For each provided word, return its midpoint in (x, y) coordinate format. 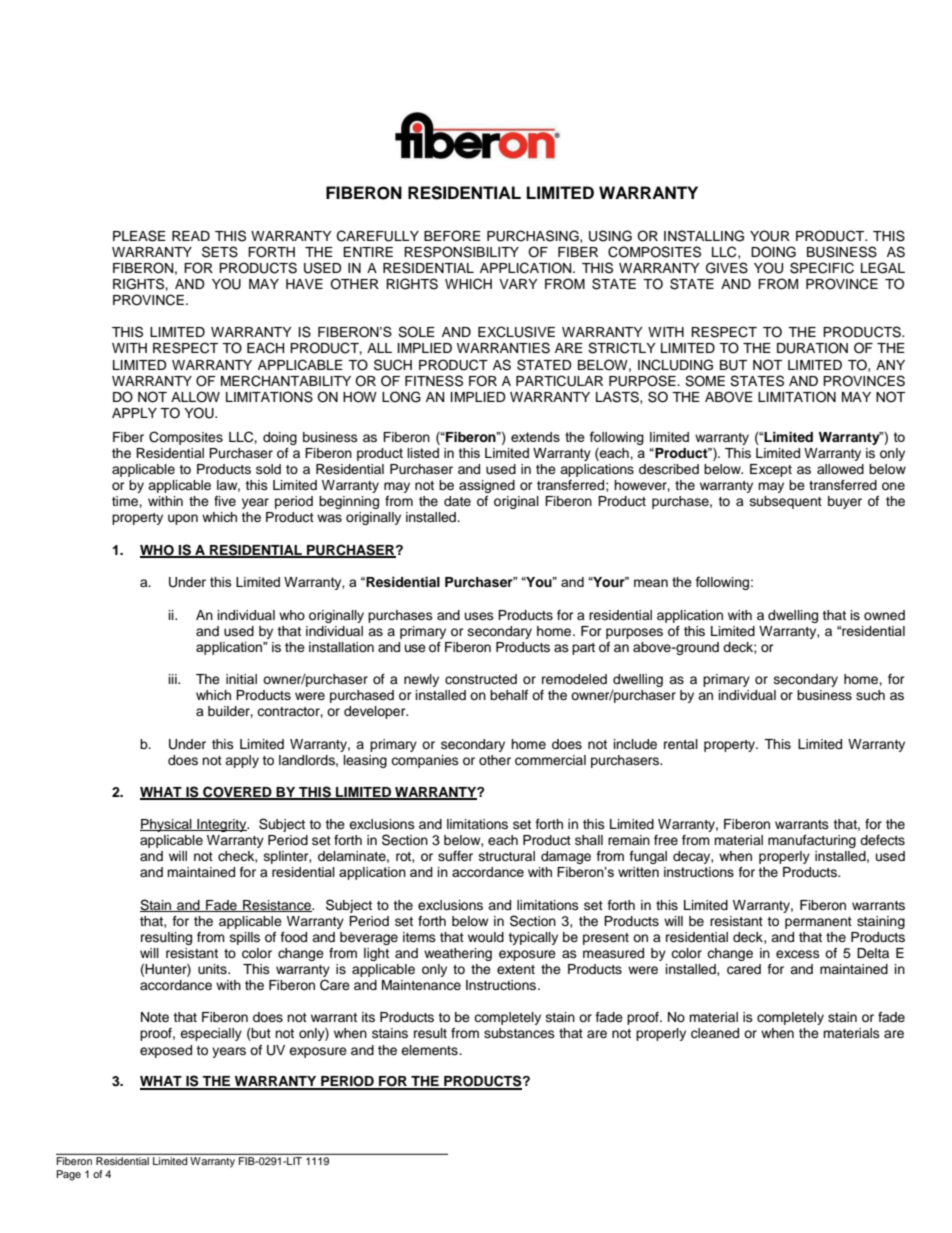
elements (430, 1050)
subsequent (786, 502)
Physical (167, 825)
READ (191, 236)
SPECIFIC (822, 268)
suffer (455, 856)
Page (69, 1175)
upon (183, 519)
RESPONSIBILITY (461, 252)
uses (479, 616)
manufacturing (812, 841)
